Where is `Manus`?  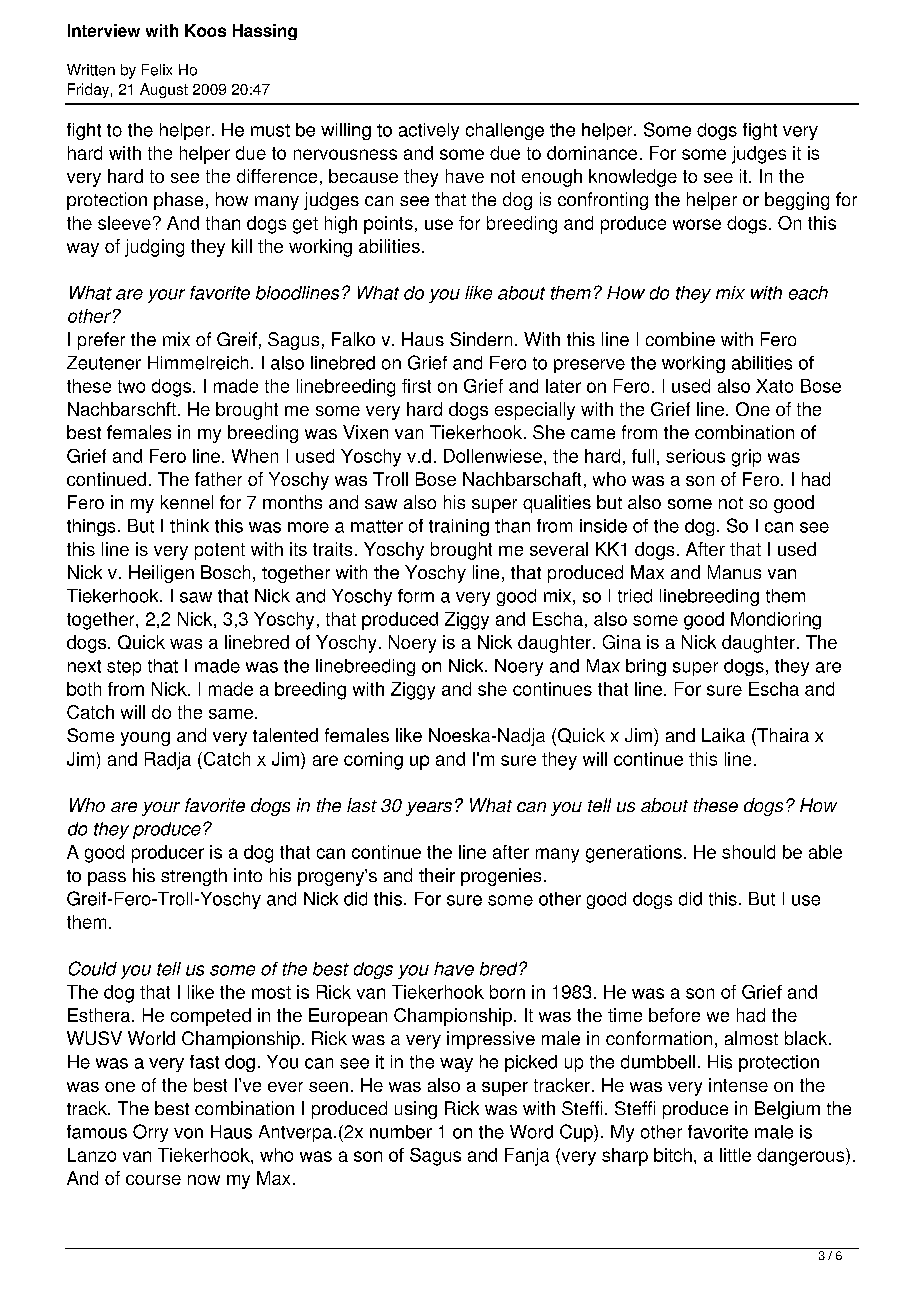
Manus is located at coordinates (734, 572).
